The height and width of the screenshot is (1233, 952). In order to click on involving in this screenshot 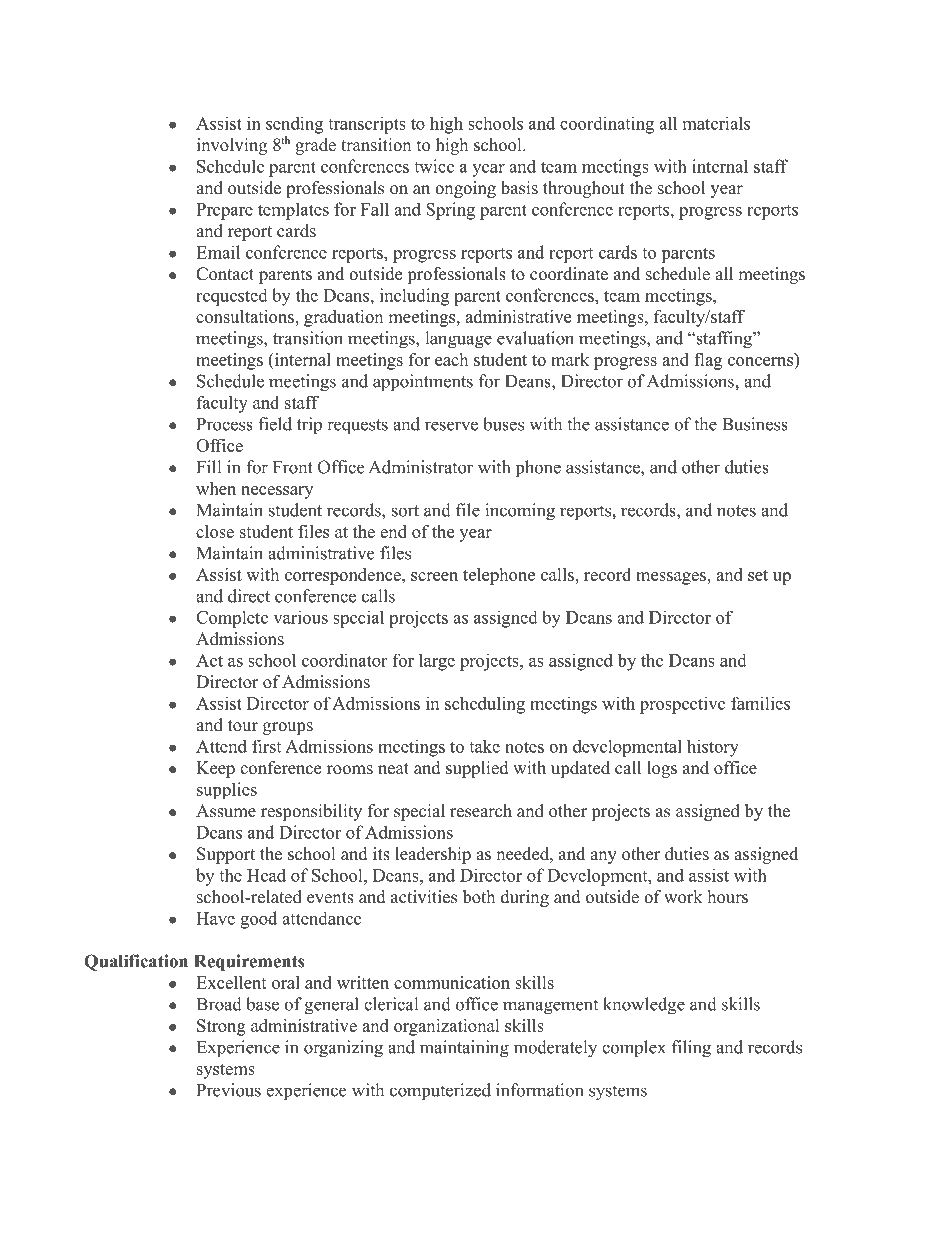, I will do `click(232, 146)`.
